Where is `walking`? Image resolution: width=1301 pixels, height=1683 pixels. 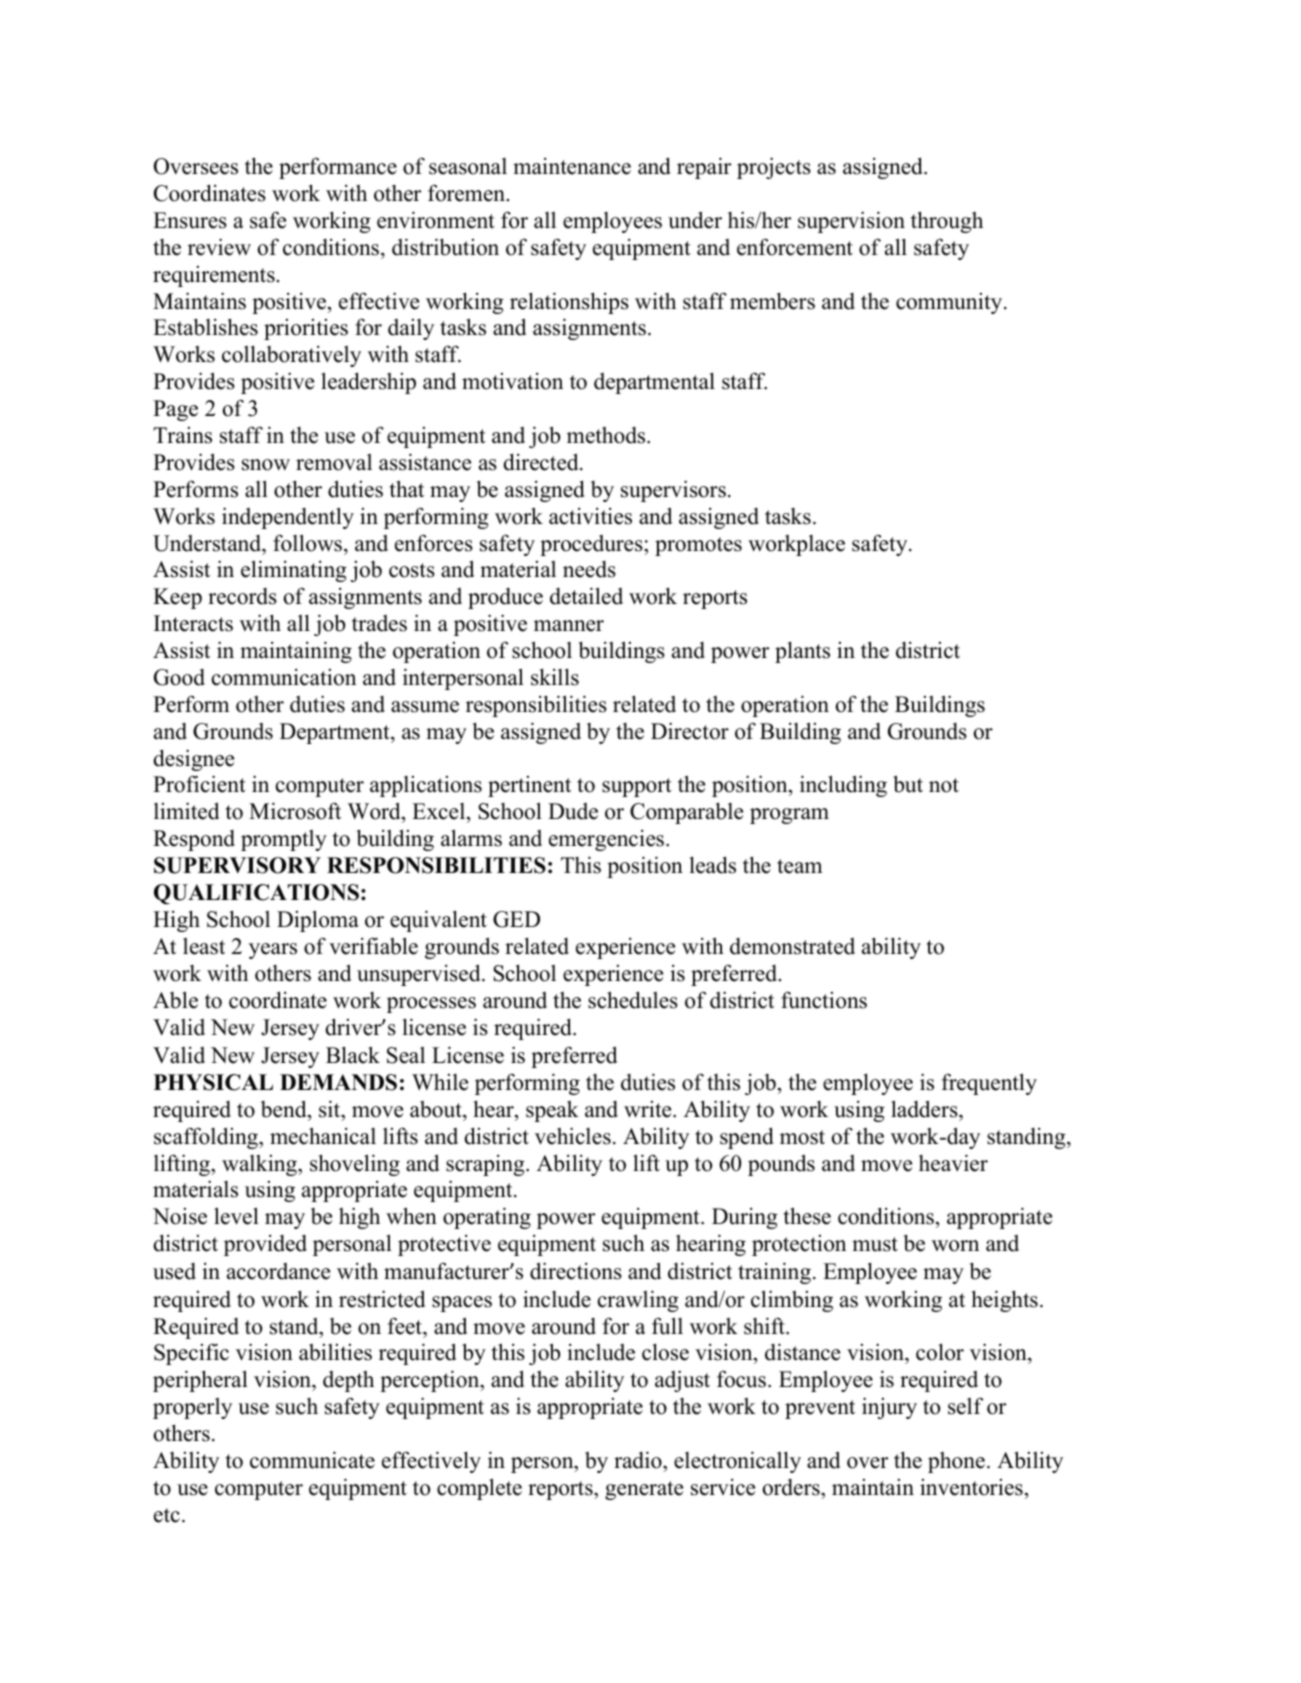
walking is located at coordinates (260, 1165).
